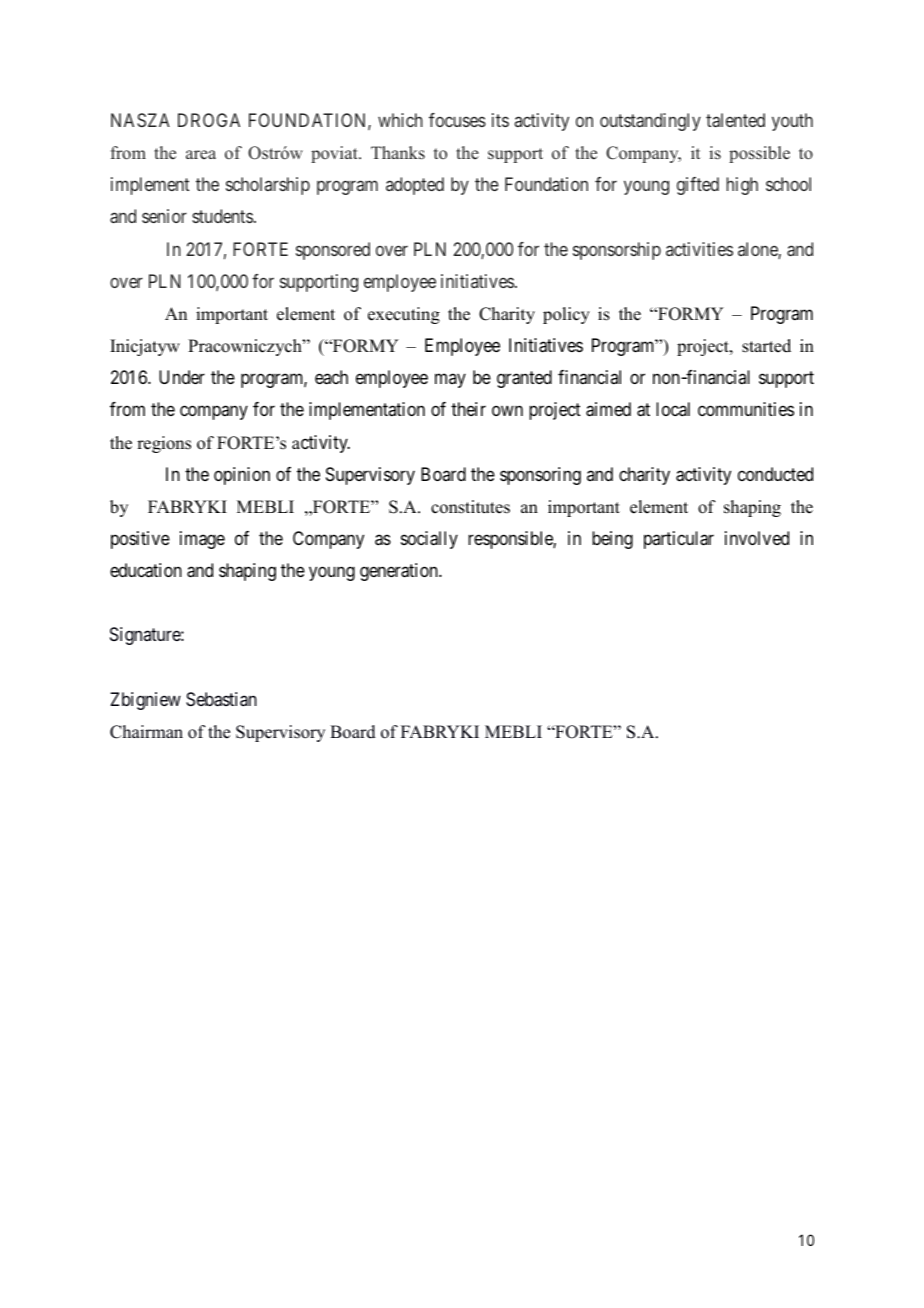  What do you see at coordinates (201, 154) in the screenshot?
I see `area` at bounding box center [201, 154].
